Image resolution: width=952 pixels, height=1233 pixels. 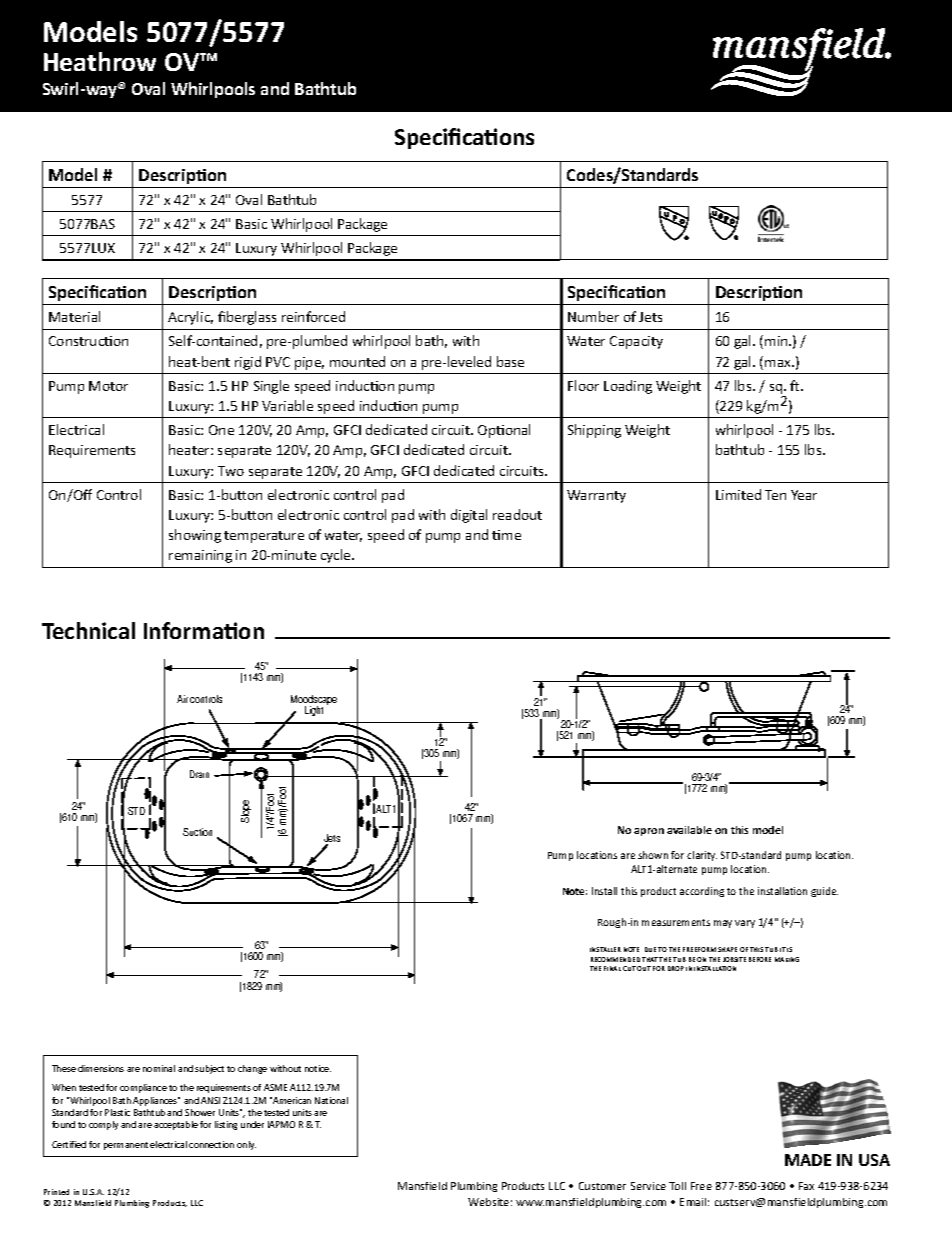 I want to click on FINAL, so click(x=612, y=968).
